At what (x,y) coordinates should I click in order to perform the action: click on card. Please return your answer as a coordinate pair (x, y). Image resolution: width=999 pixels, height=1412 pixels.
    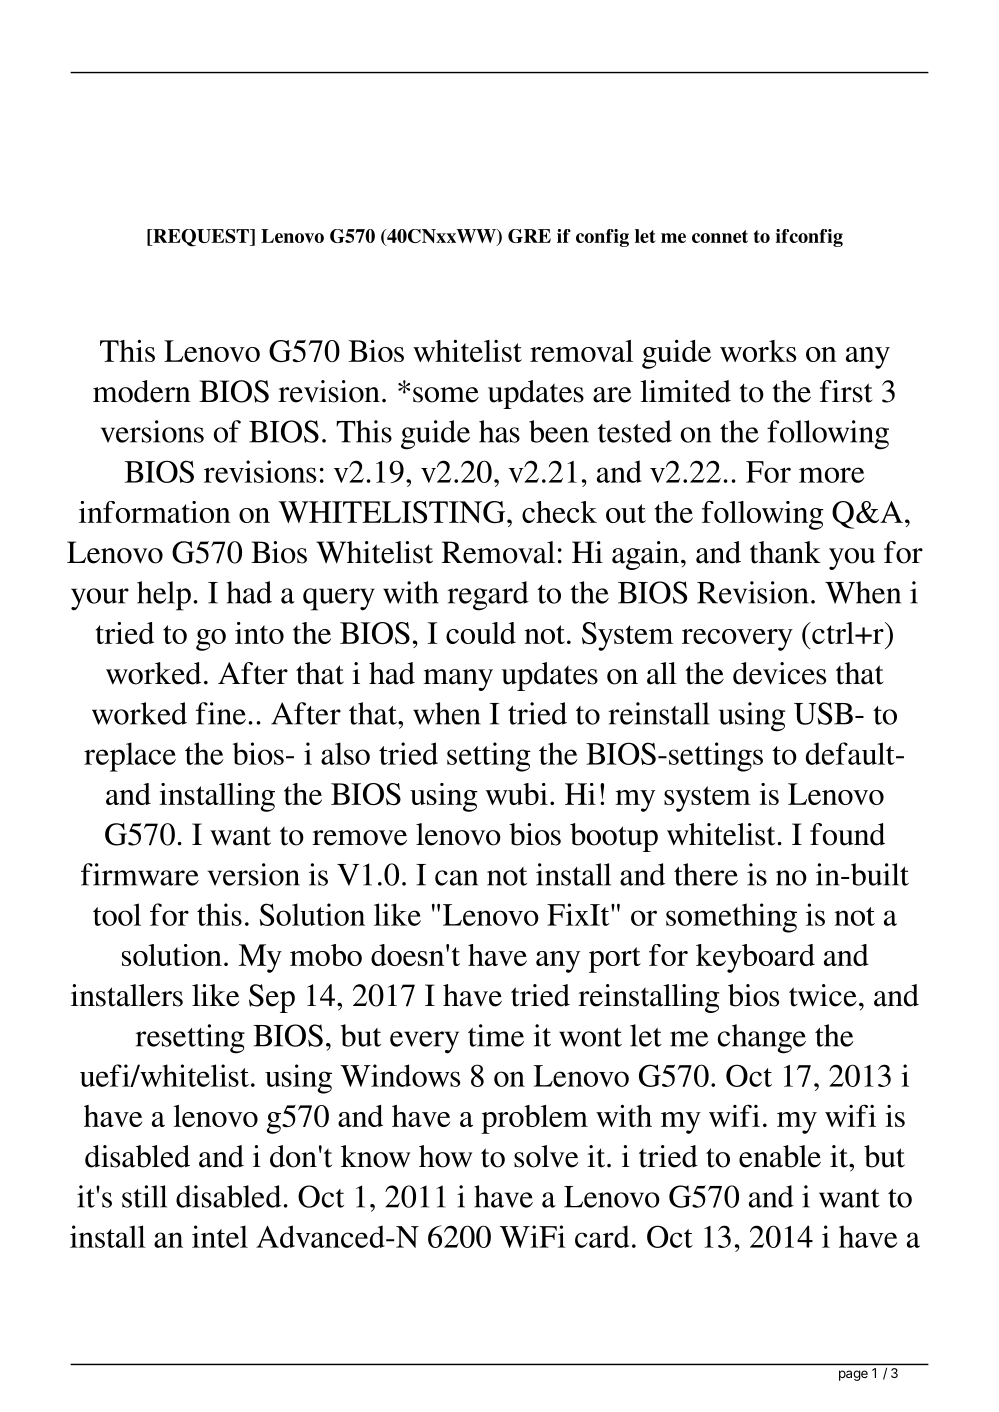
    Looking at the image, I should click on (602, 1236).
